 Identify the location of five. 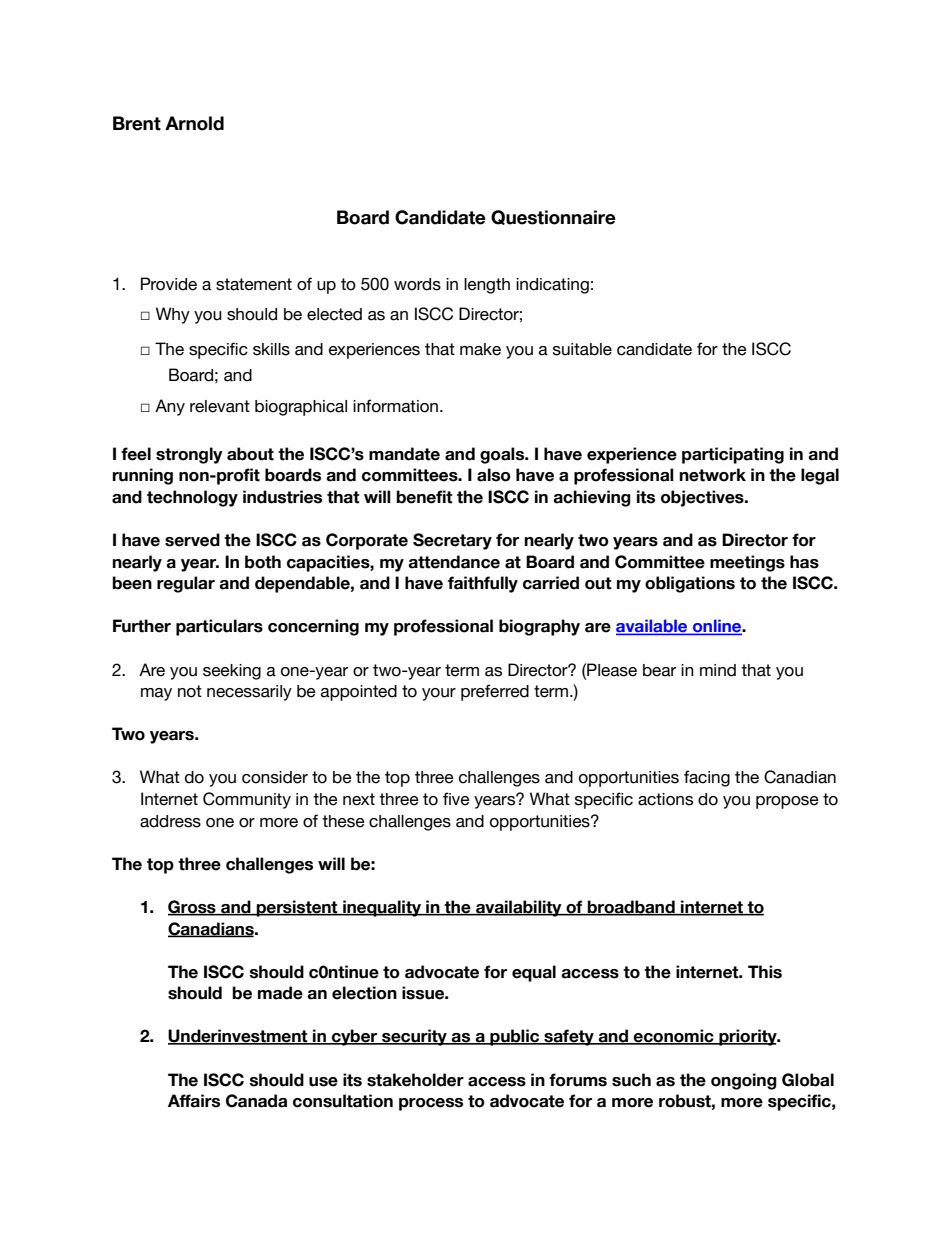
(456, 799).
